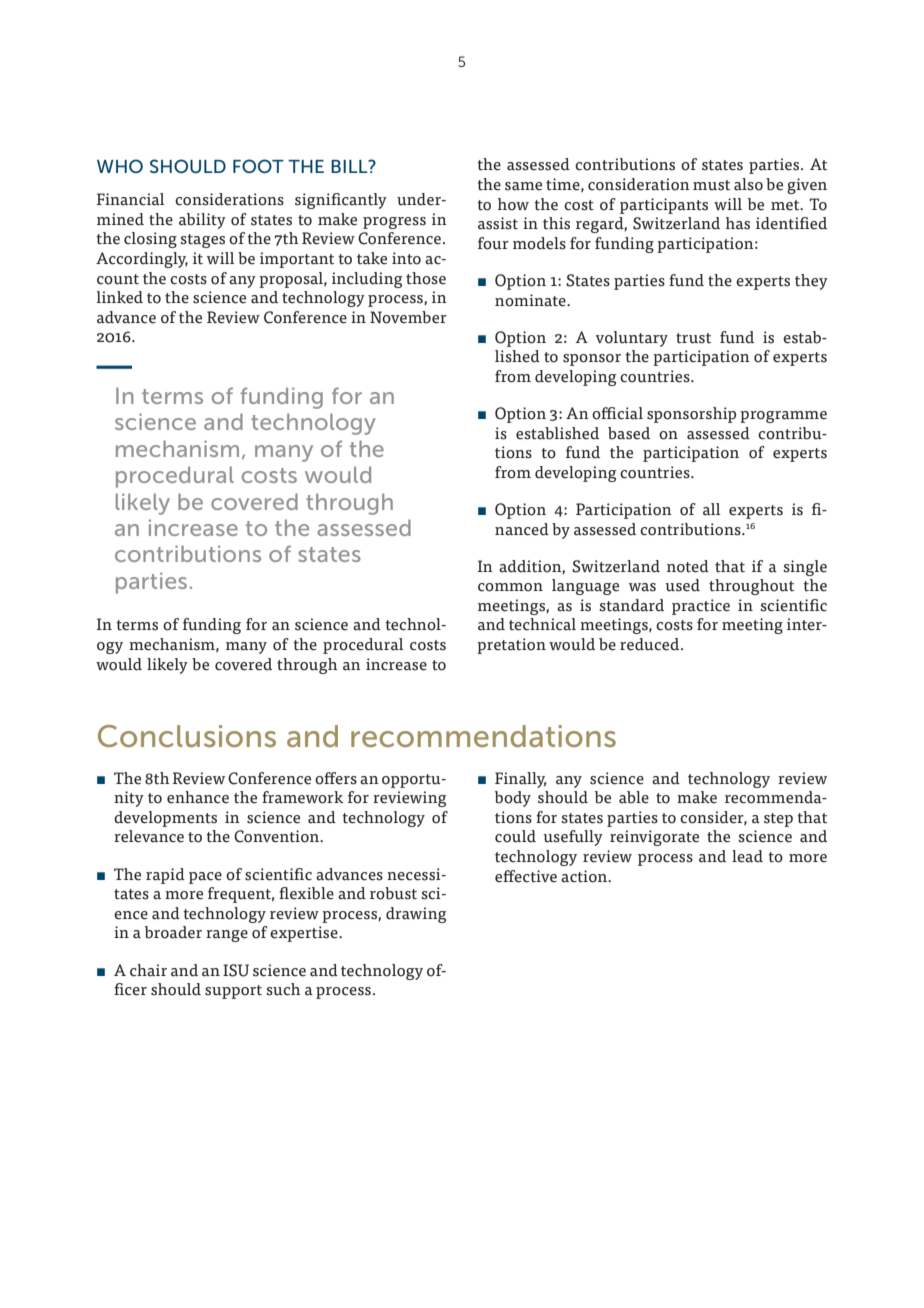 Image resolution: width=924 pixels, height=1308 pixels. I want to click on noted, so click(688, 566).
